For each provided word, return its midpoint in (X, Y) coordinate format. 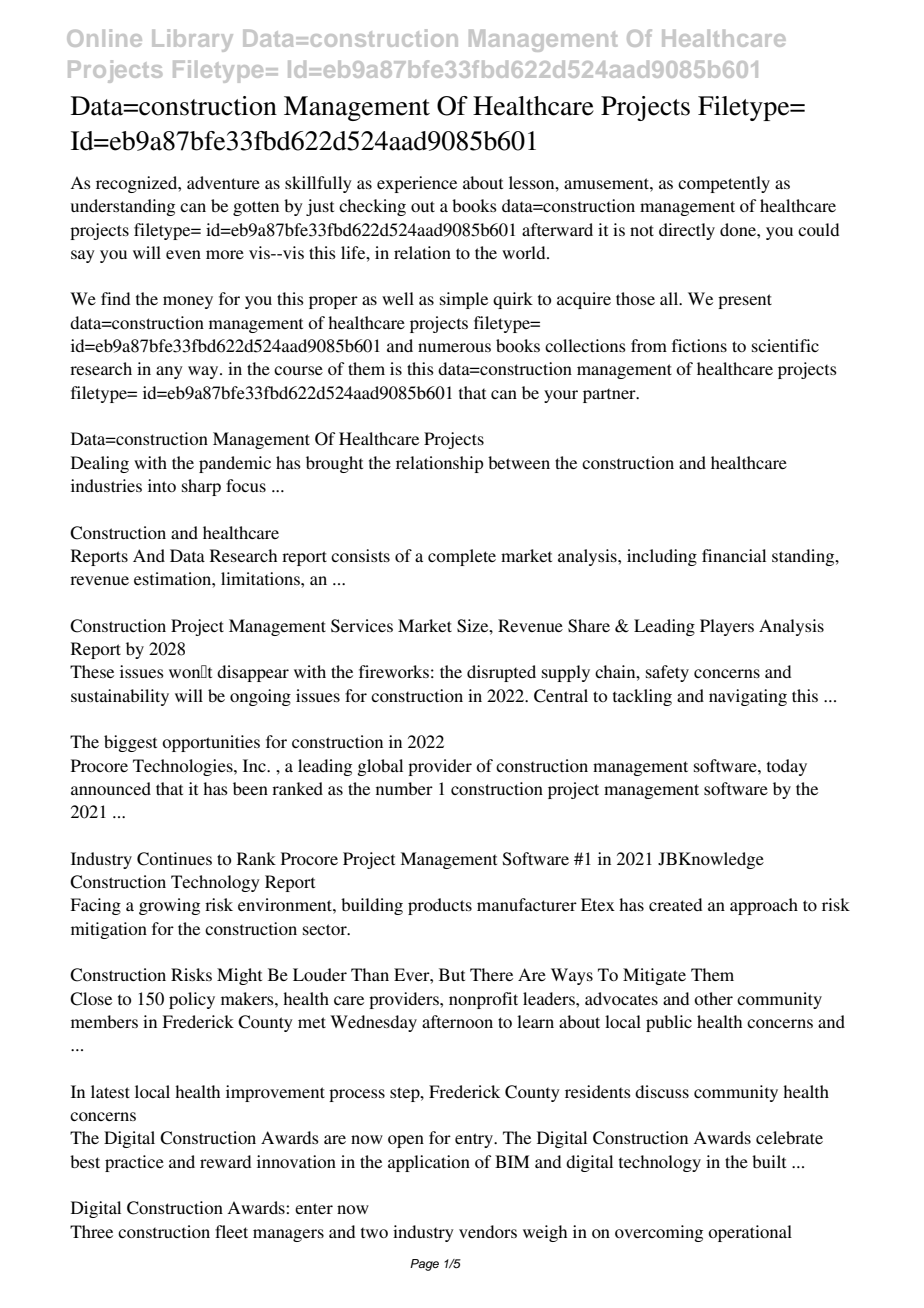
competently (724, 184)
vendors (488, 1231)
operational (750, 1233)
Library (192, 40)
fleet (231, 1231)
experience (417, 184)
